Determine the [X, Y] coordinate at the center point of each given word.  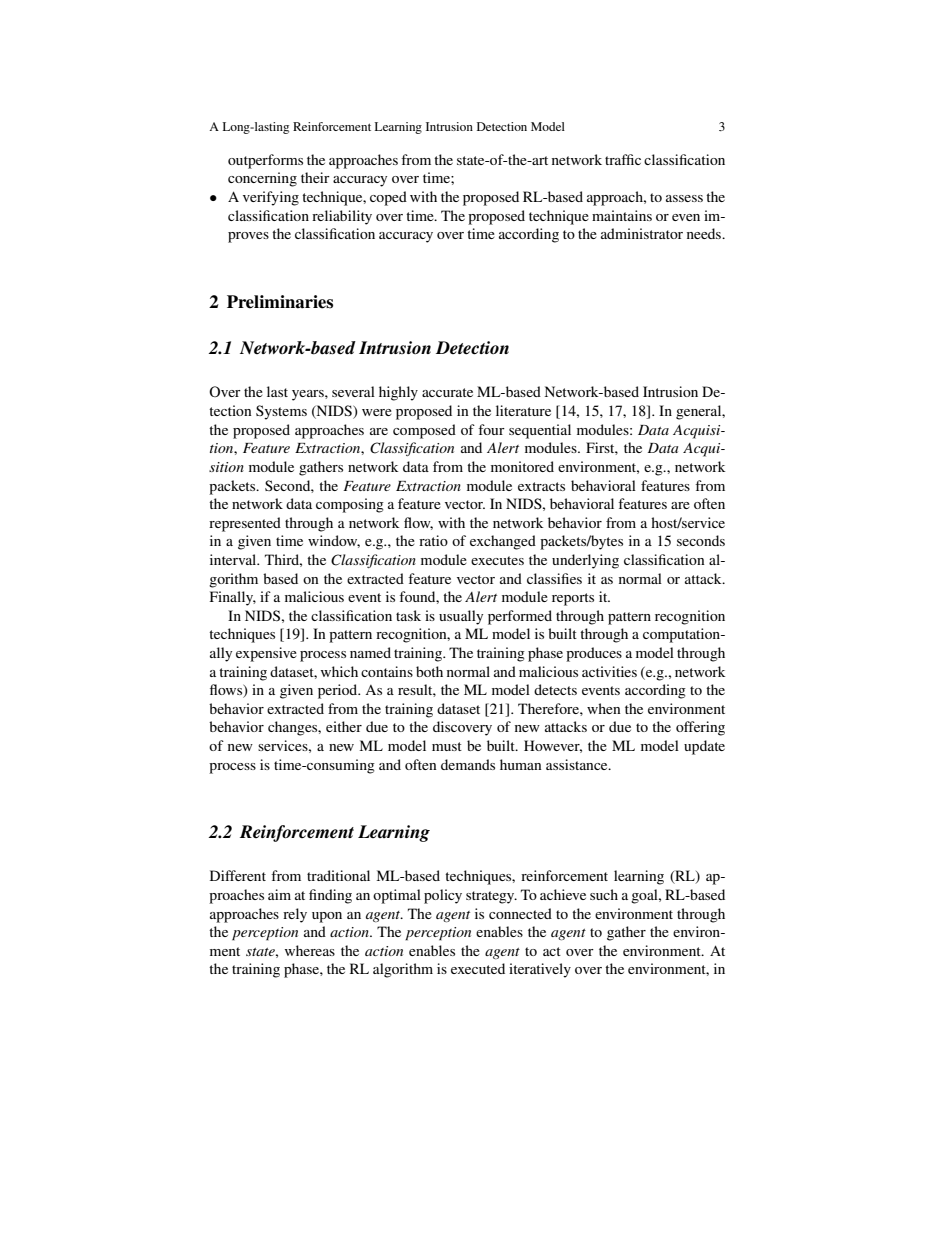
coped [388, 198]
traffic [623, 159]
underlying [585, 561]
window [334, 541]
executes [497, 560]
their [315, 177]
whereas [310, 950]
